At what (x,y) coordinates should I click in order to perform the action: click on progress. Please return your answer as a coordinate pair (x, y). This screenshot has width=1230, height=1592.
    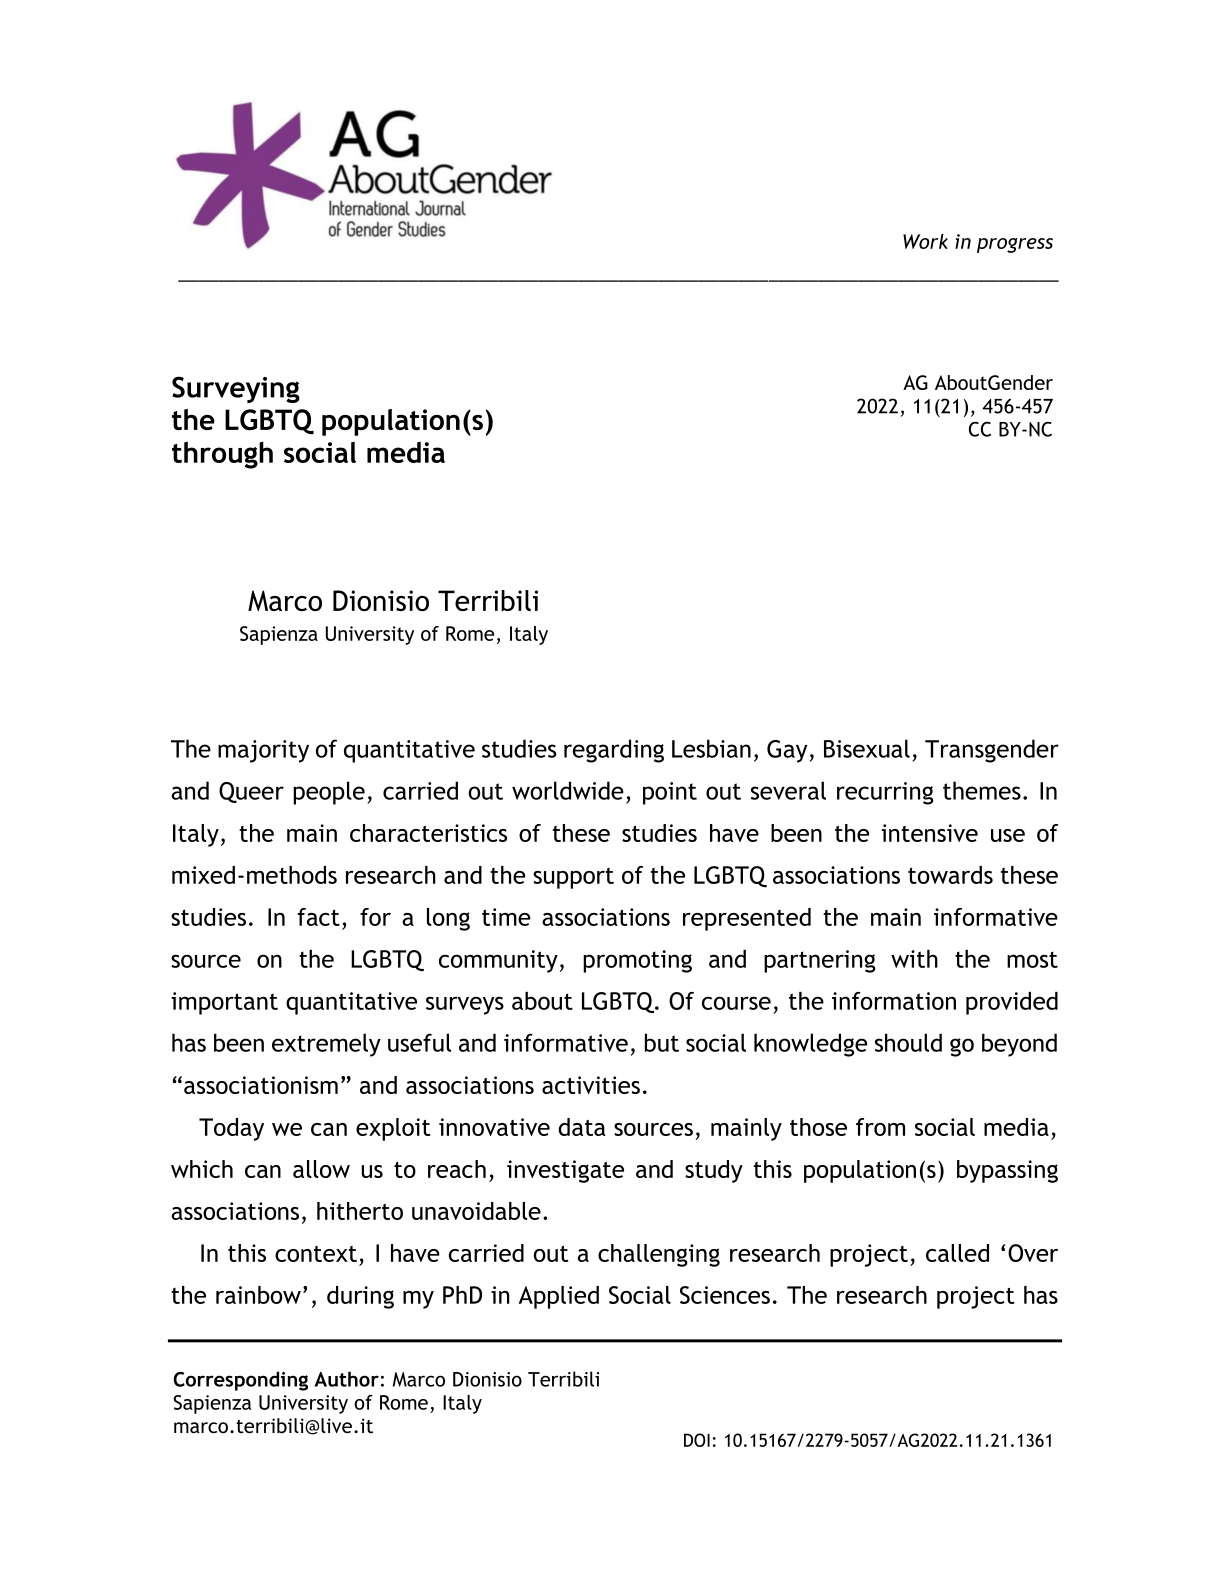
    Looking at the image, I should click on (1015, 245).
